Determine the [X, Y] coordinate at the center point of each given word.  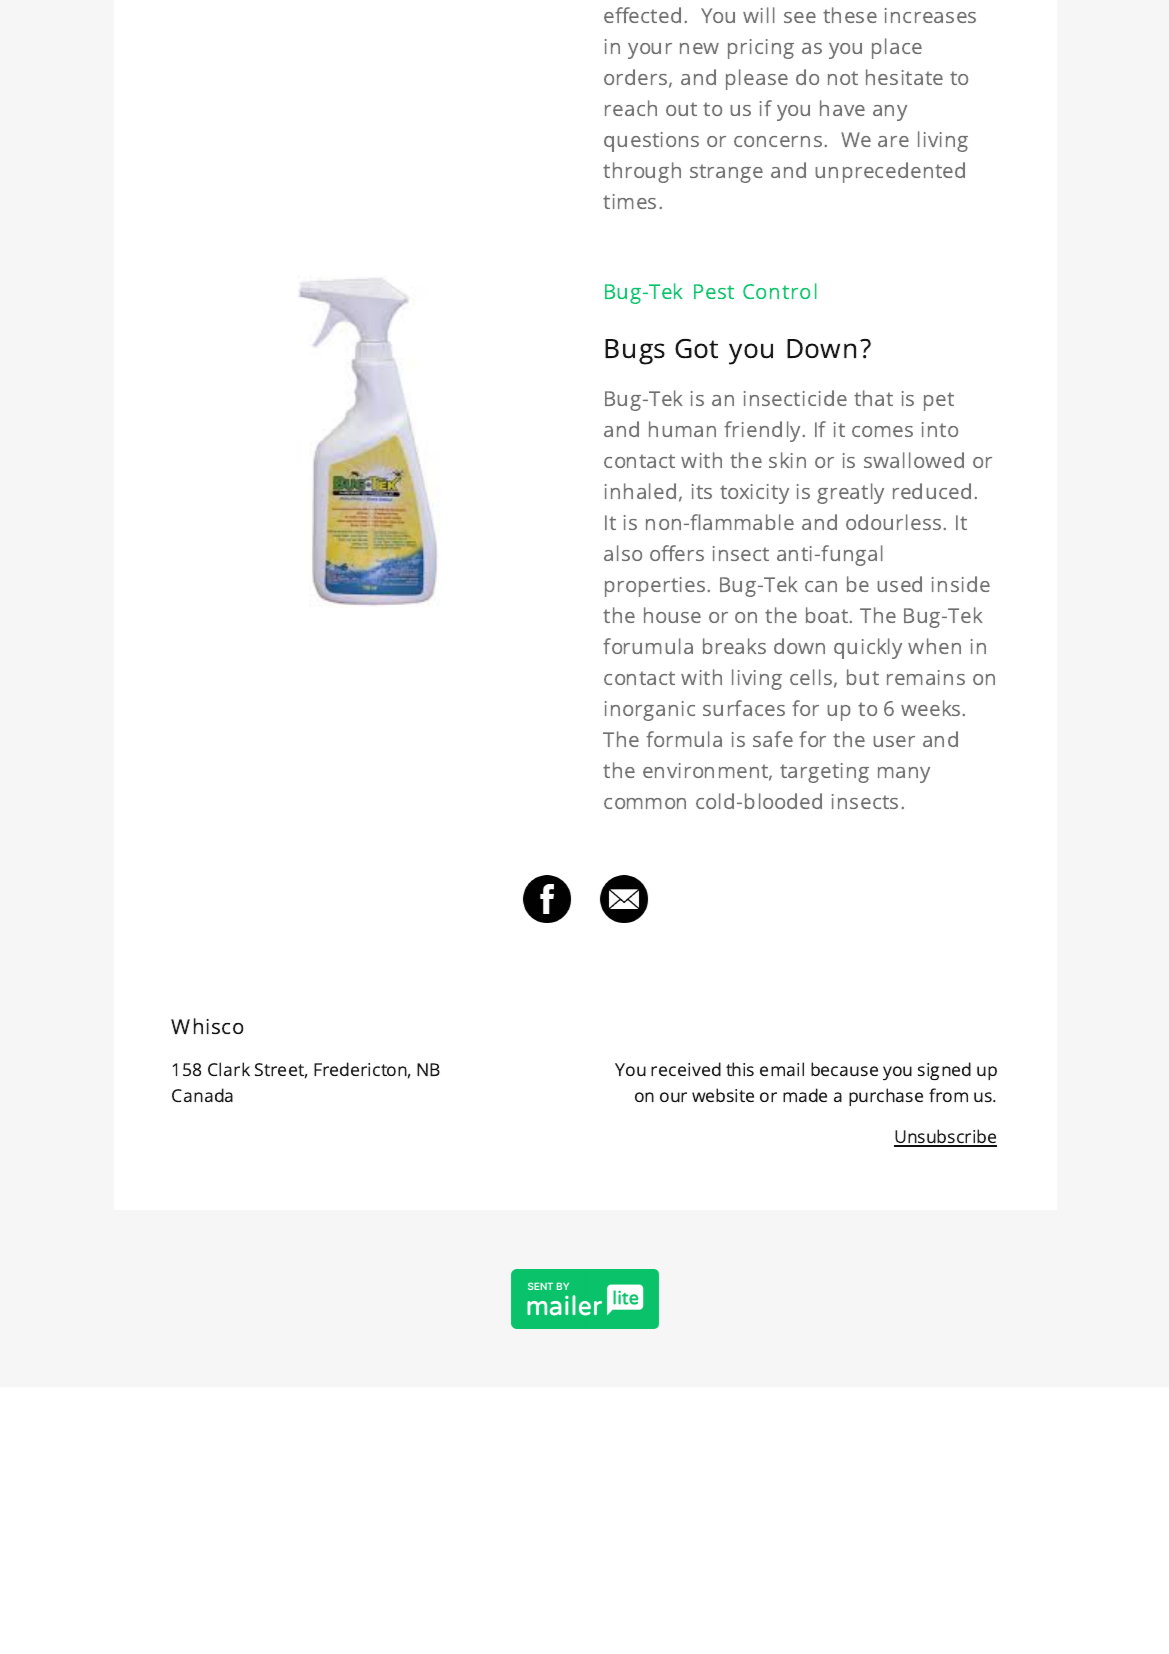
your [650, 51]
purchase [886, 1097]
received [686, 1069]
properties [655, 587]
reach [631, 108]
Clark [229, 1069]
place [897, 48]
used [899, 584]
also [623, 553]
